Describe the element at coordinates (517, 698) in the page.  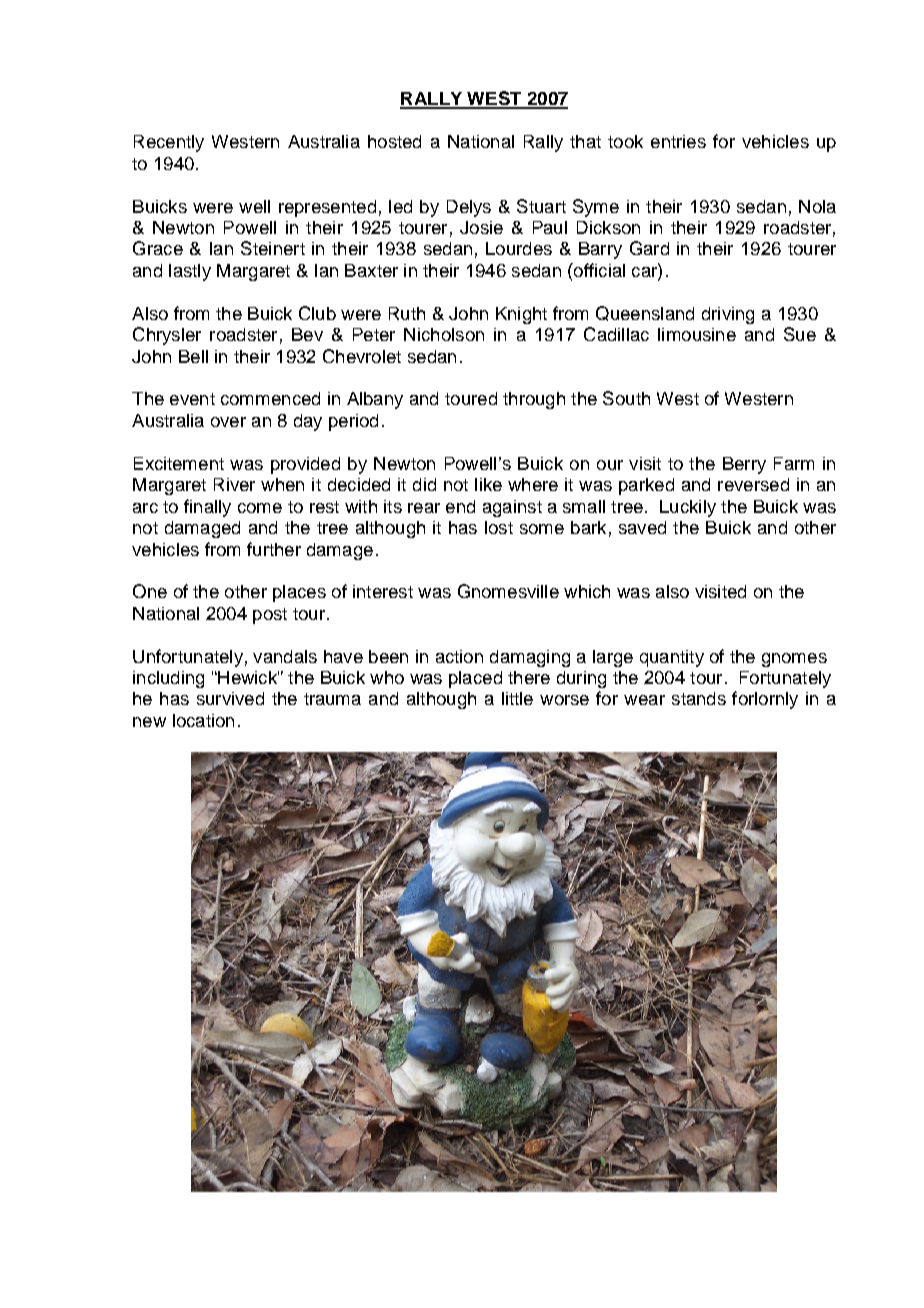
I see `little` at that location.
